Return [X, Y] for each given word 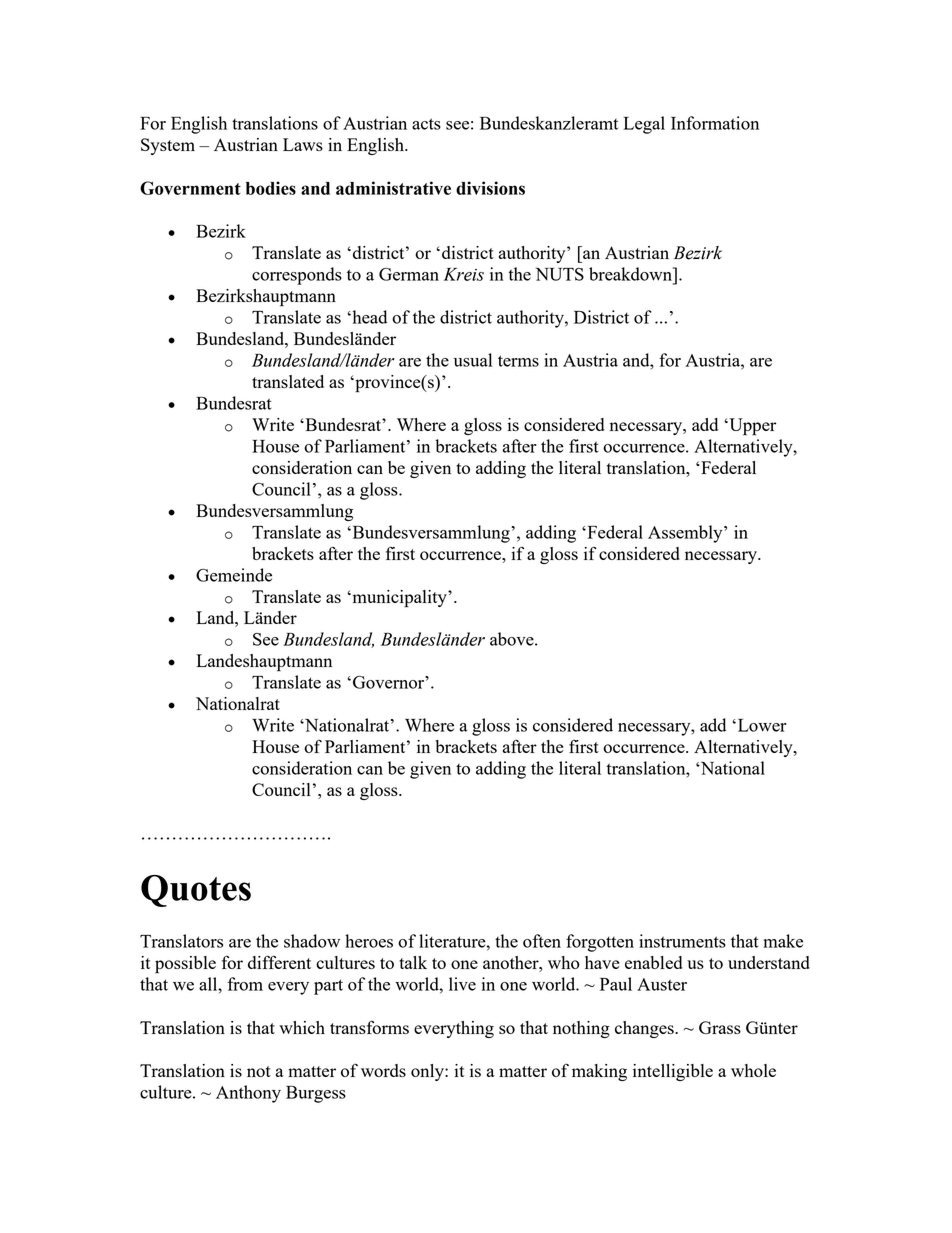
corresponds [297, 276]
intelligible [673, 1072]
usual [473, 360]
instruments [682, 941]
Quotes [196, 891]
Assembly [686, 534]
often [542, 941]
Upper [751, 427]
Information [715, 123]
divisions [490, 188]
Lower [761, 725]
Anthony [248, 1094]
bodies [271, 188]
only [428, 1072]
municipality [399, 599]
